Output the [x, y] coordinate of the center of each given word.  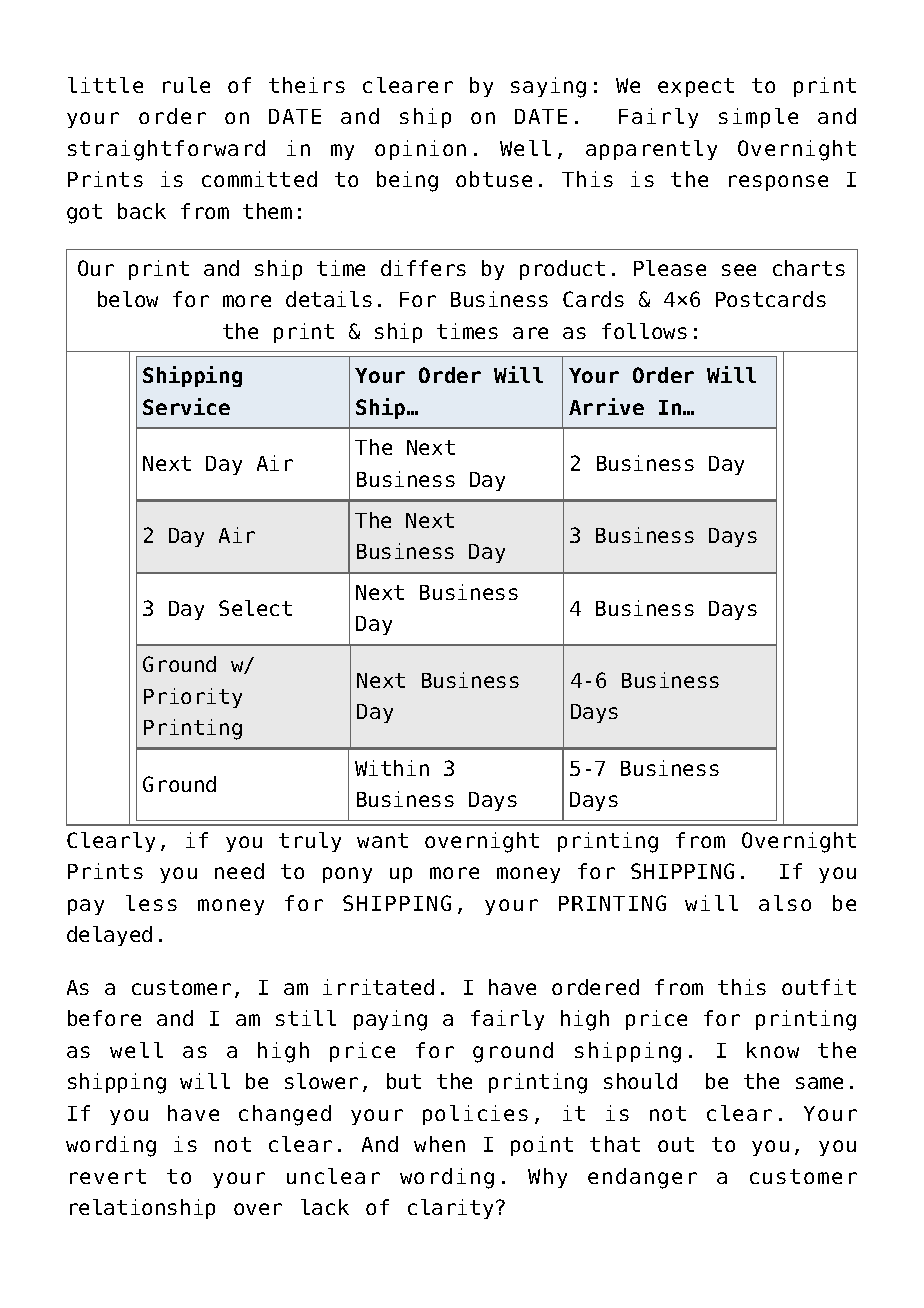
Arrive [606, 406]
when [439, 1144]
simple [758, 118]
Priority [193, 698]
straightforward [166, 150]
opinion [420, 150]
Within [392, 768]
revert [108, 1176]
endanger [642, 1178]
